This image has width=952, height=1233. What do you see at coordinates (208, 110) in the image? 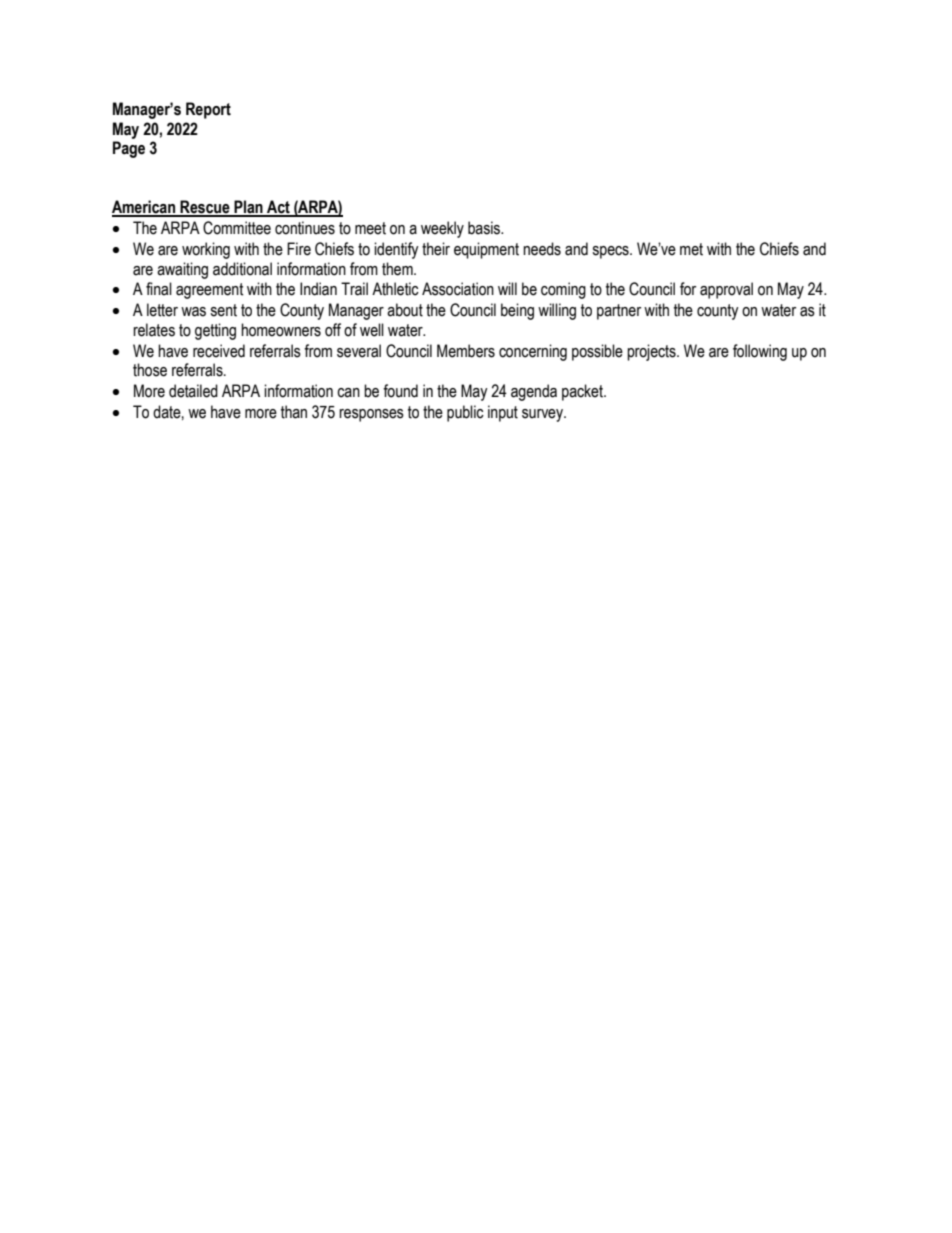
I see `Report` at bounding box center [208, 110].
